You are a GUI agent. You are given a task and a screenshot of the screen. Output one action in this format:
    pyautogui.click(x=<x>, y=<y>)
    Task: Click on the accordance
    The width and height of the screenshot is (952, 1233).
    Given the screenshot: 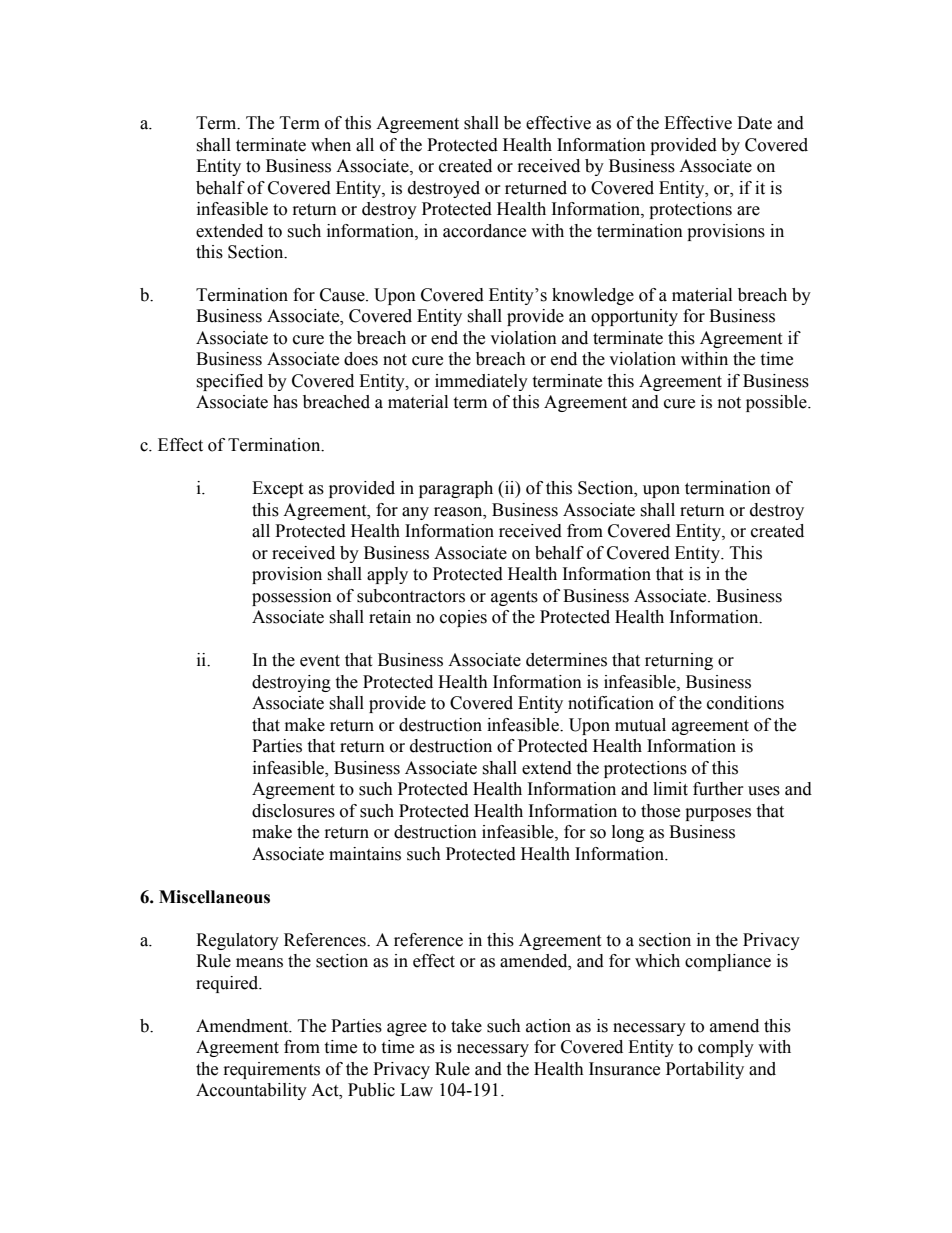 What is the action you would take?
    pyautogui.click(x=484, y=231)
